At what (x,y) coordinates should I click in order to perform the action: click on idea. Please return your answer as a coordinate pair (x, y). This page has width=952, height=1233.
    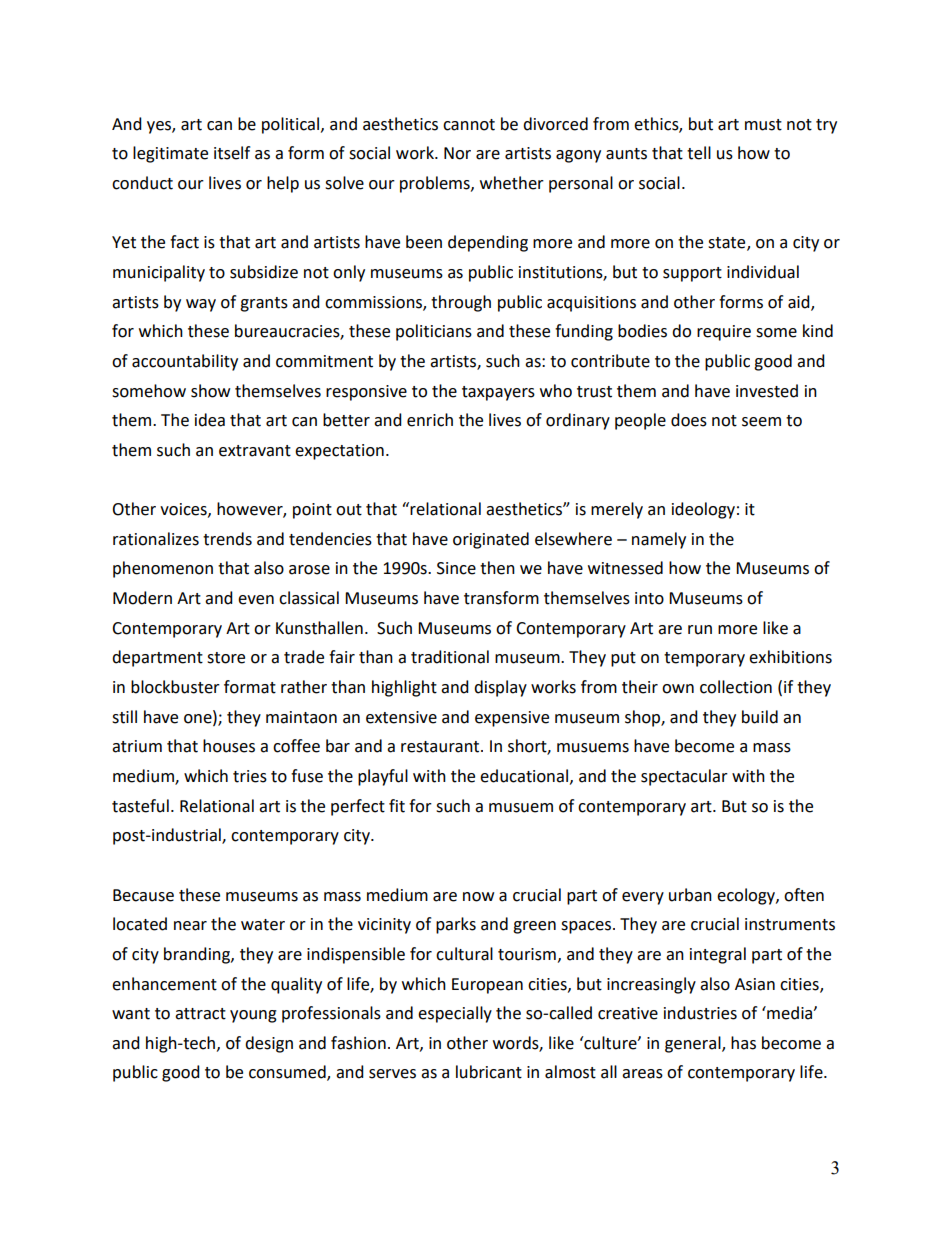
    Looking at the image, I should click on (210, 420).
